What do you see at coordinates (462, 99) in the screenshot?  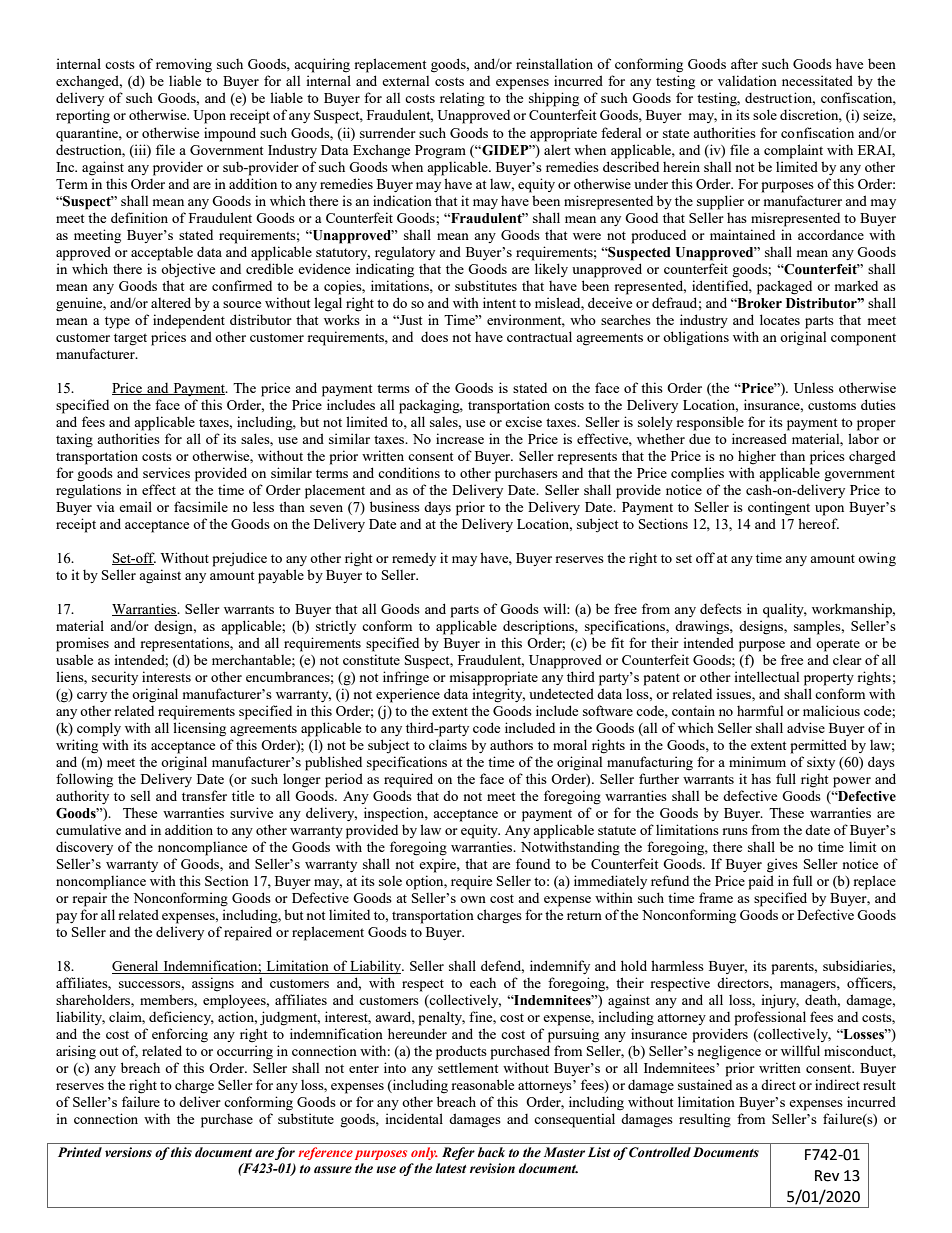 I see `relating` at bounding box center [462, 99].
